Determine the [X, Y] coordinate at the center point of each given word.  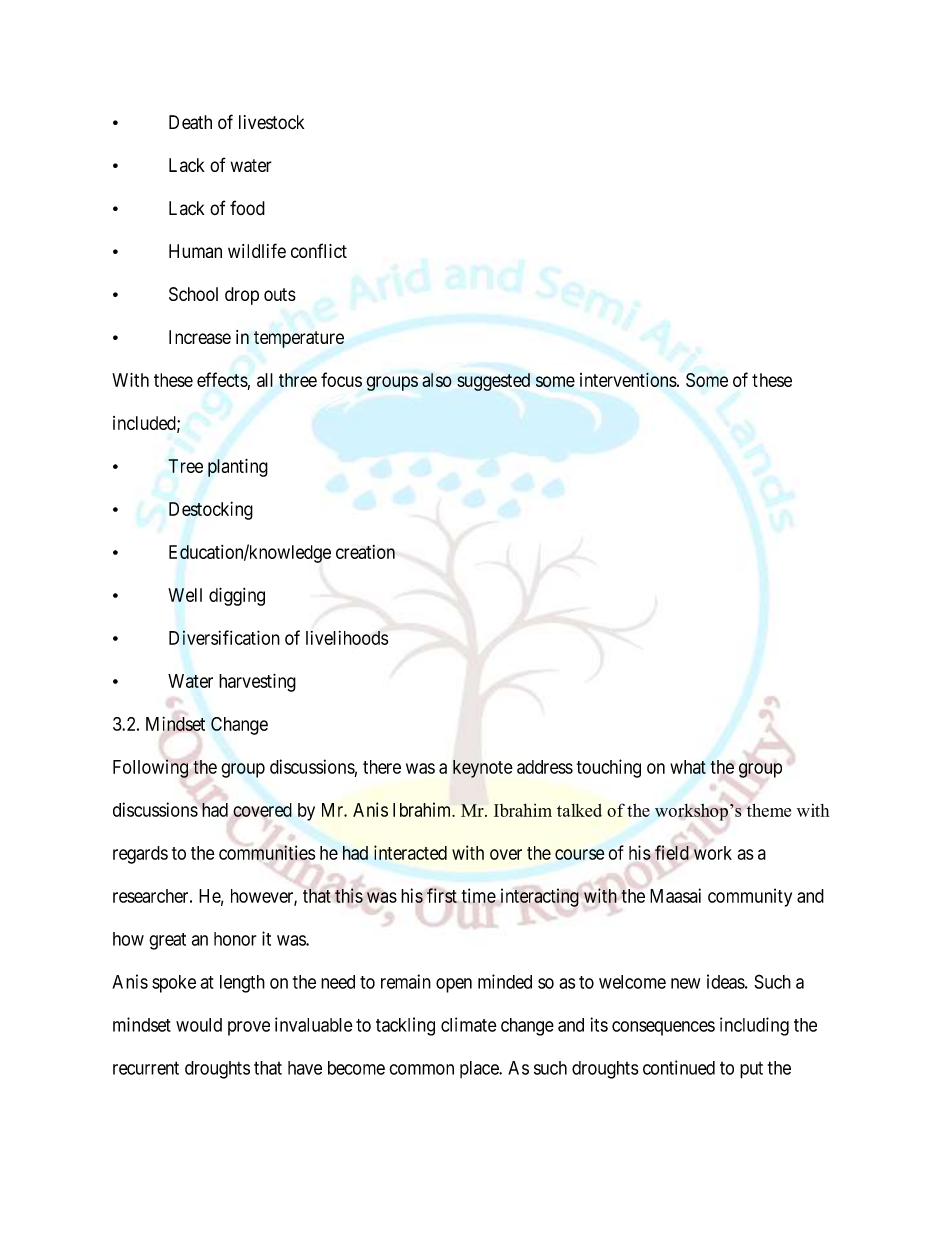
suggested [493, 382]
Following [150, 768]
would [199, 1025]
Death [190, 122]
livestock [271, 122]
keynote [483, 769]
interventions [628, 379]
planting [238, 467]
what [688, 767]
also [437, 380]
